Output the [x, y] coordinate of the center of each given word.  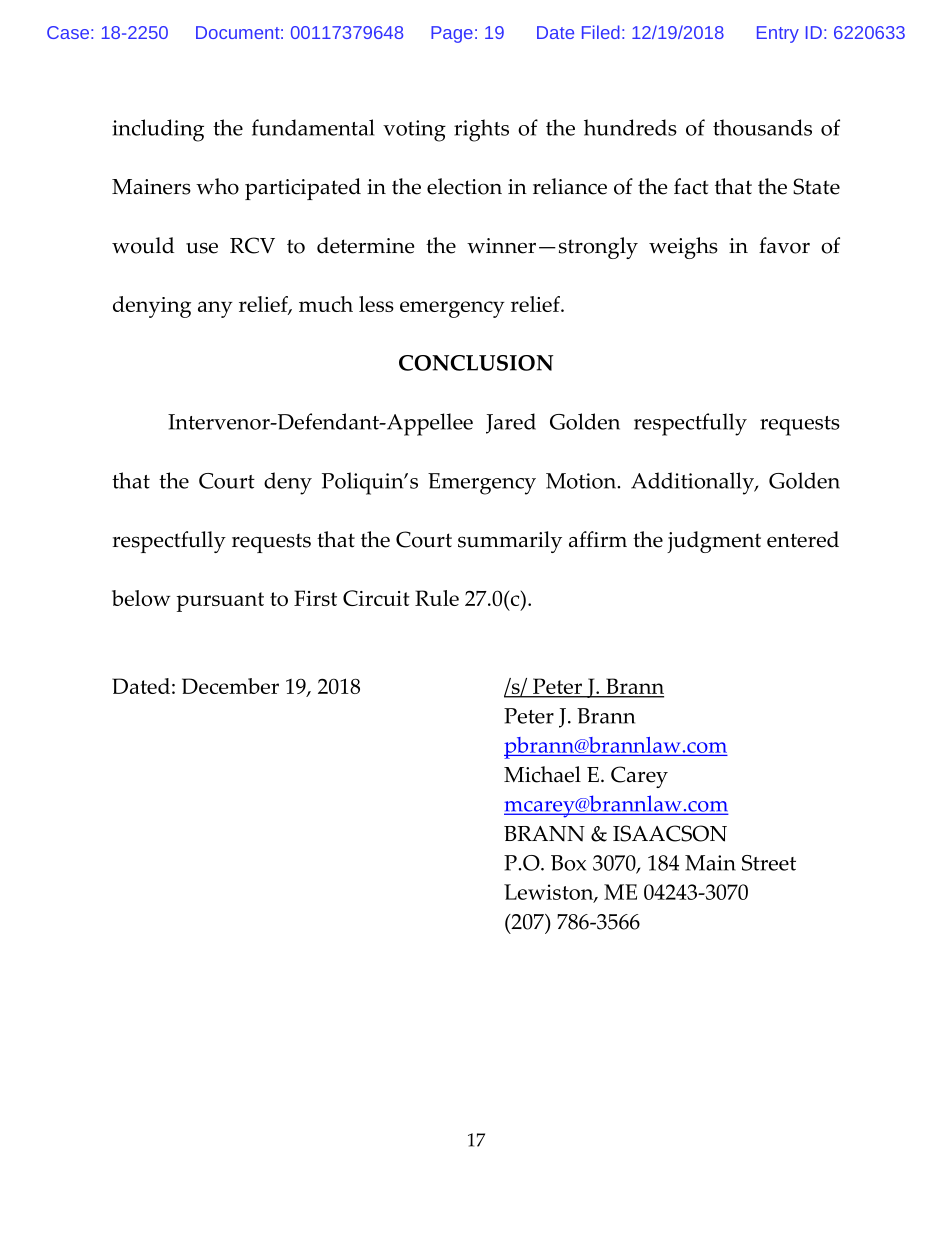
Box [568, 863]
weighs [683, 248]
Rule [437, 598]
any [215, 309]
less [376, 304]
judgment [714, 542]
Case [68, 32]
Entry [778, 34]
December [230, 686]
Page [452, 34]
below [141, 598]
